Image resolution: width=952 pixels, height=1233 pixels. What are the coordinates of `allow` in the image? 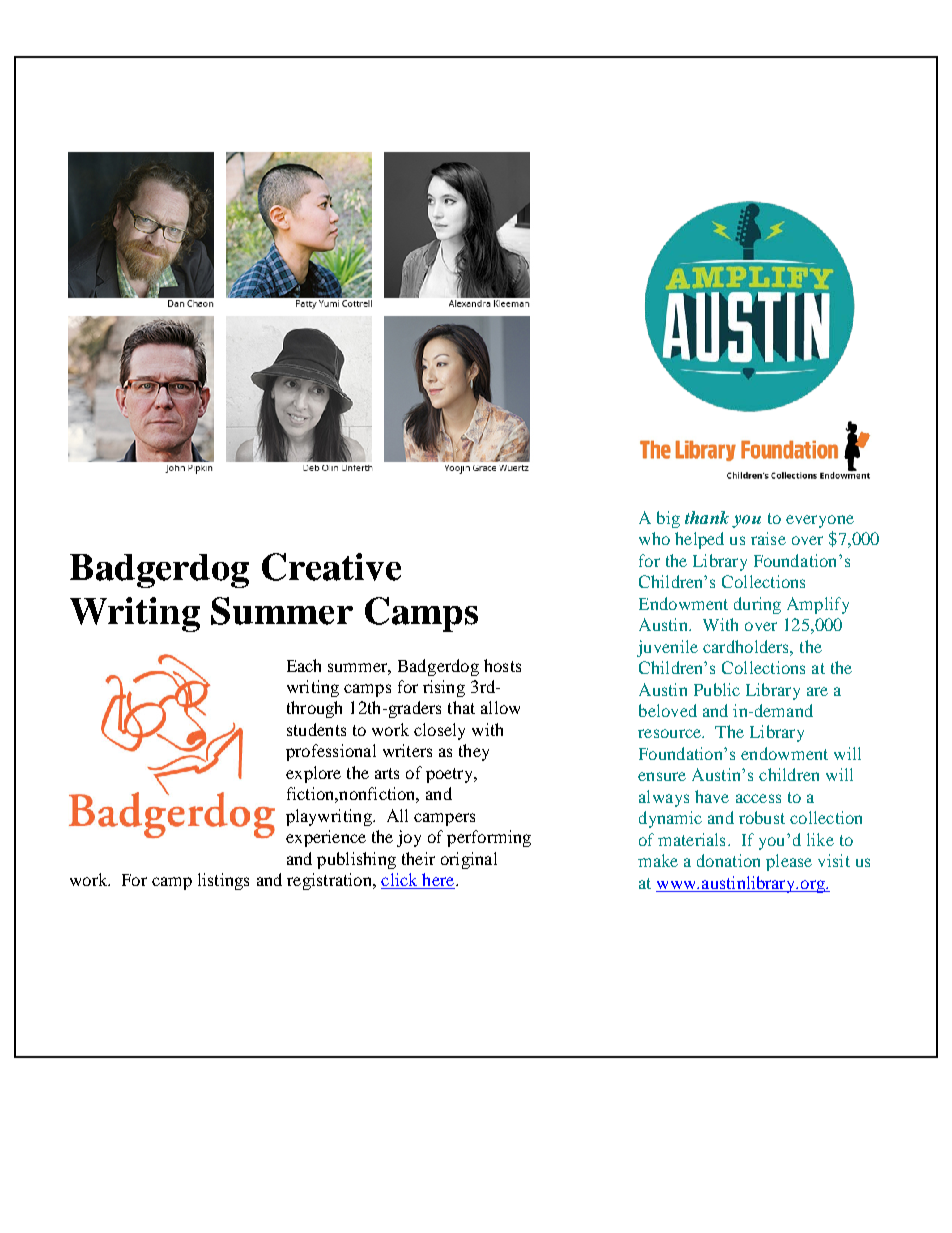 It's located at (500, 707).
